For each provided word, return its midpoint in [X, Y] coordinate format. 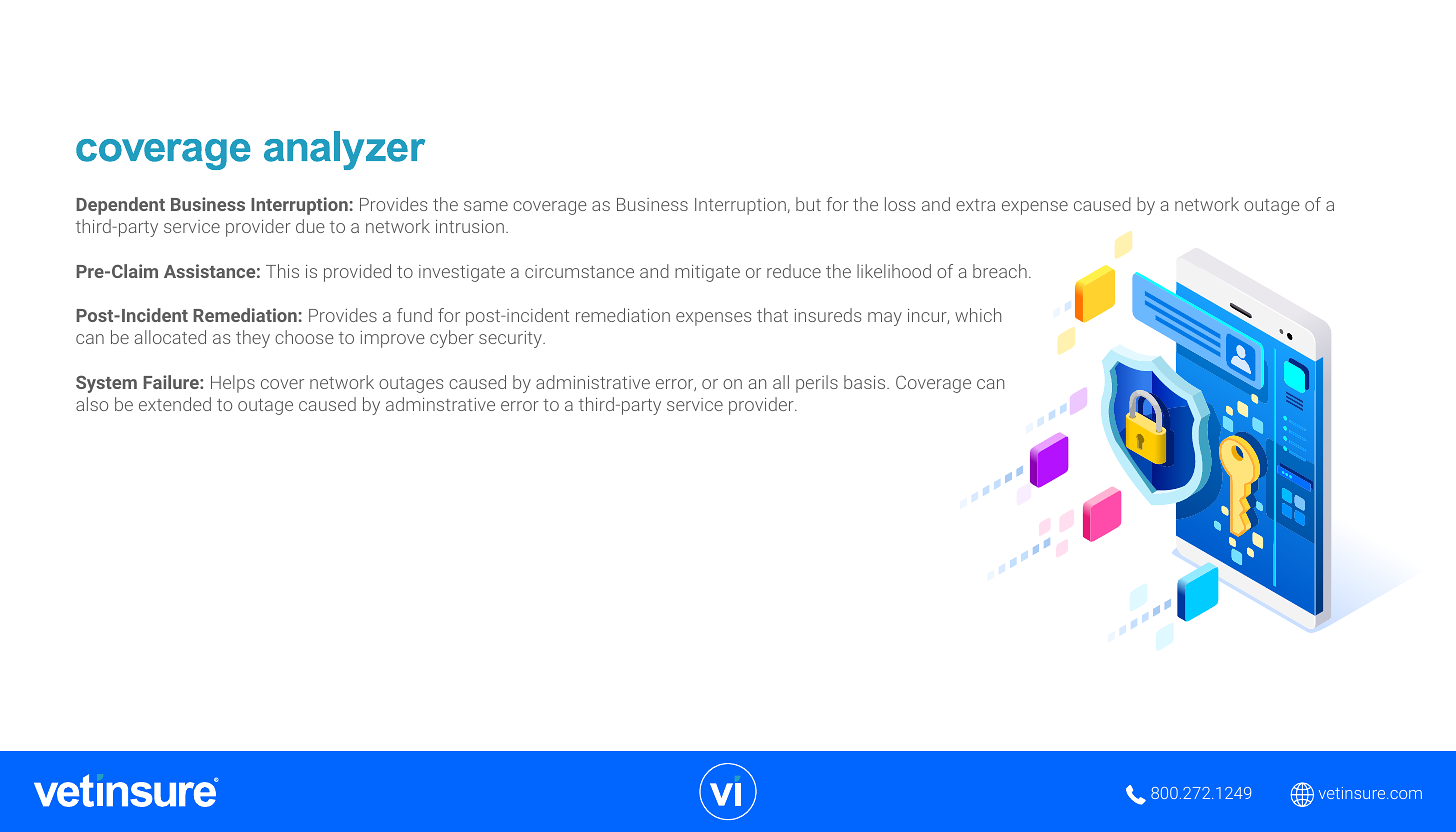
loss [900, 204]
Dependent [120, 206]
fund [414, 315]
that [772, 315]
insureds [828, 315]
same [486, 206]
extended [175, 404]
